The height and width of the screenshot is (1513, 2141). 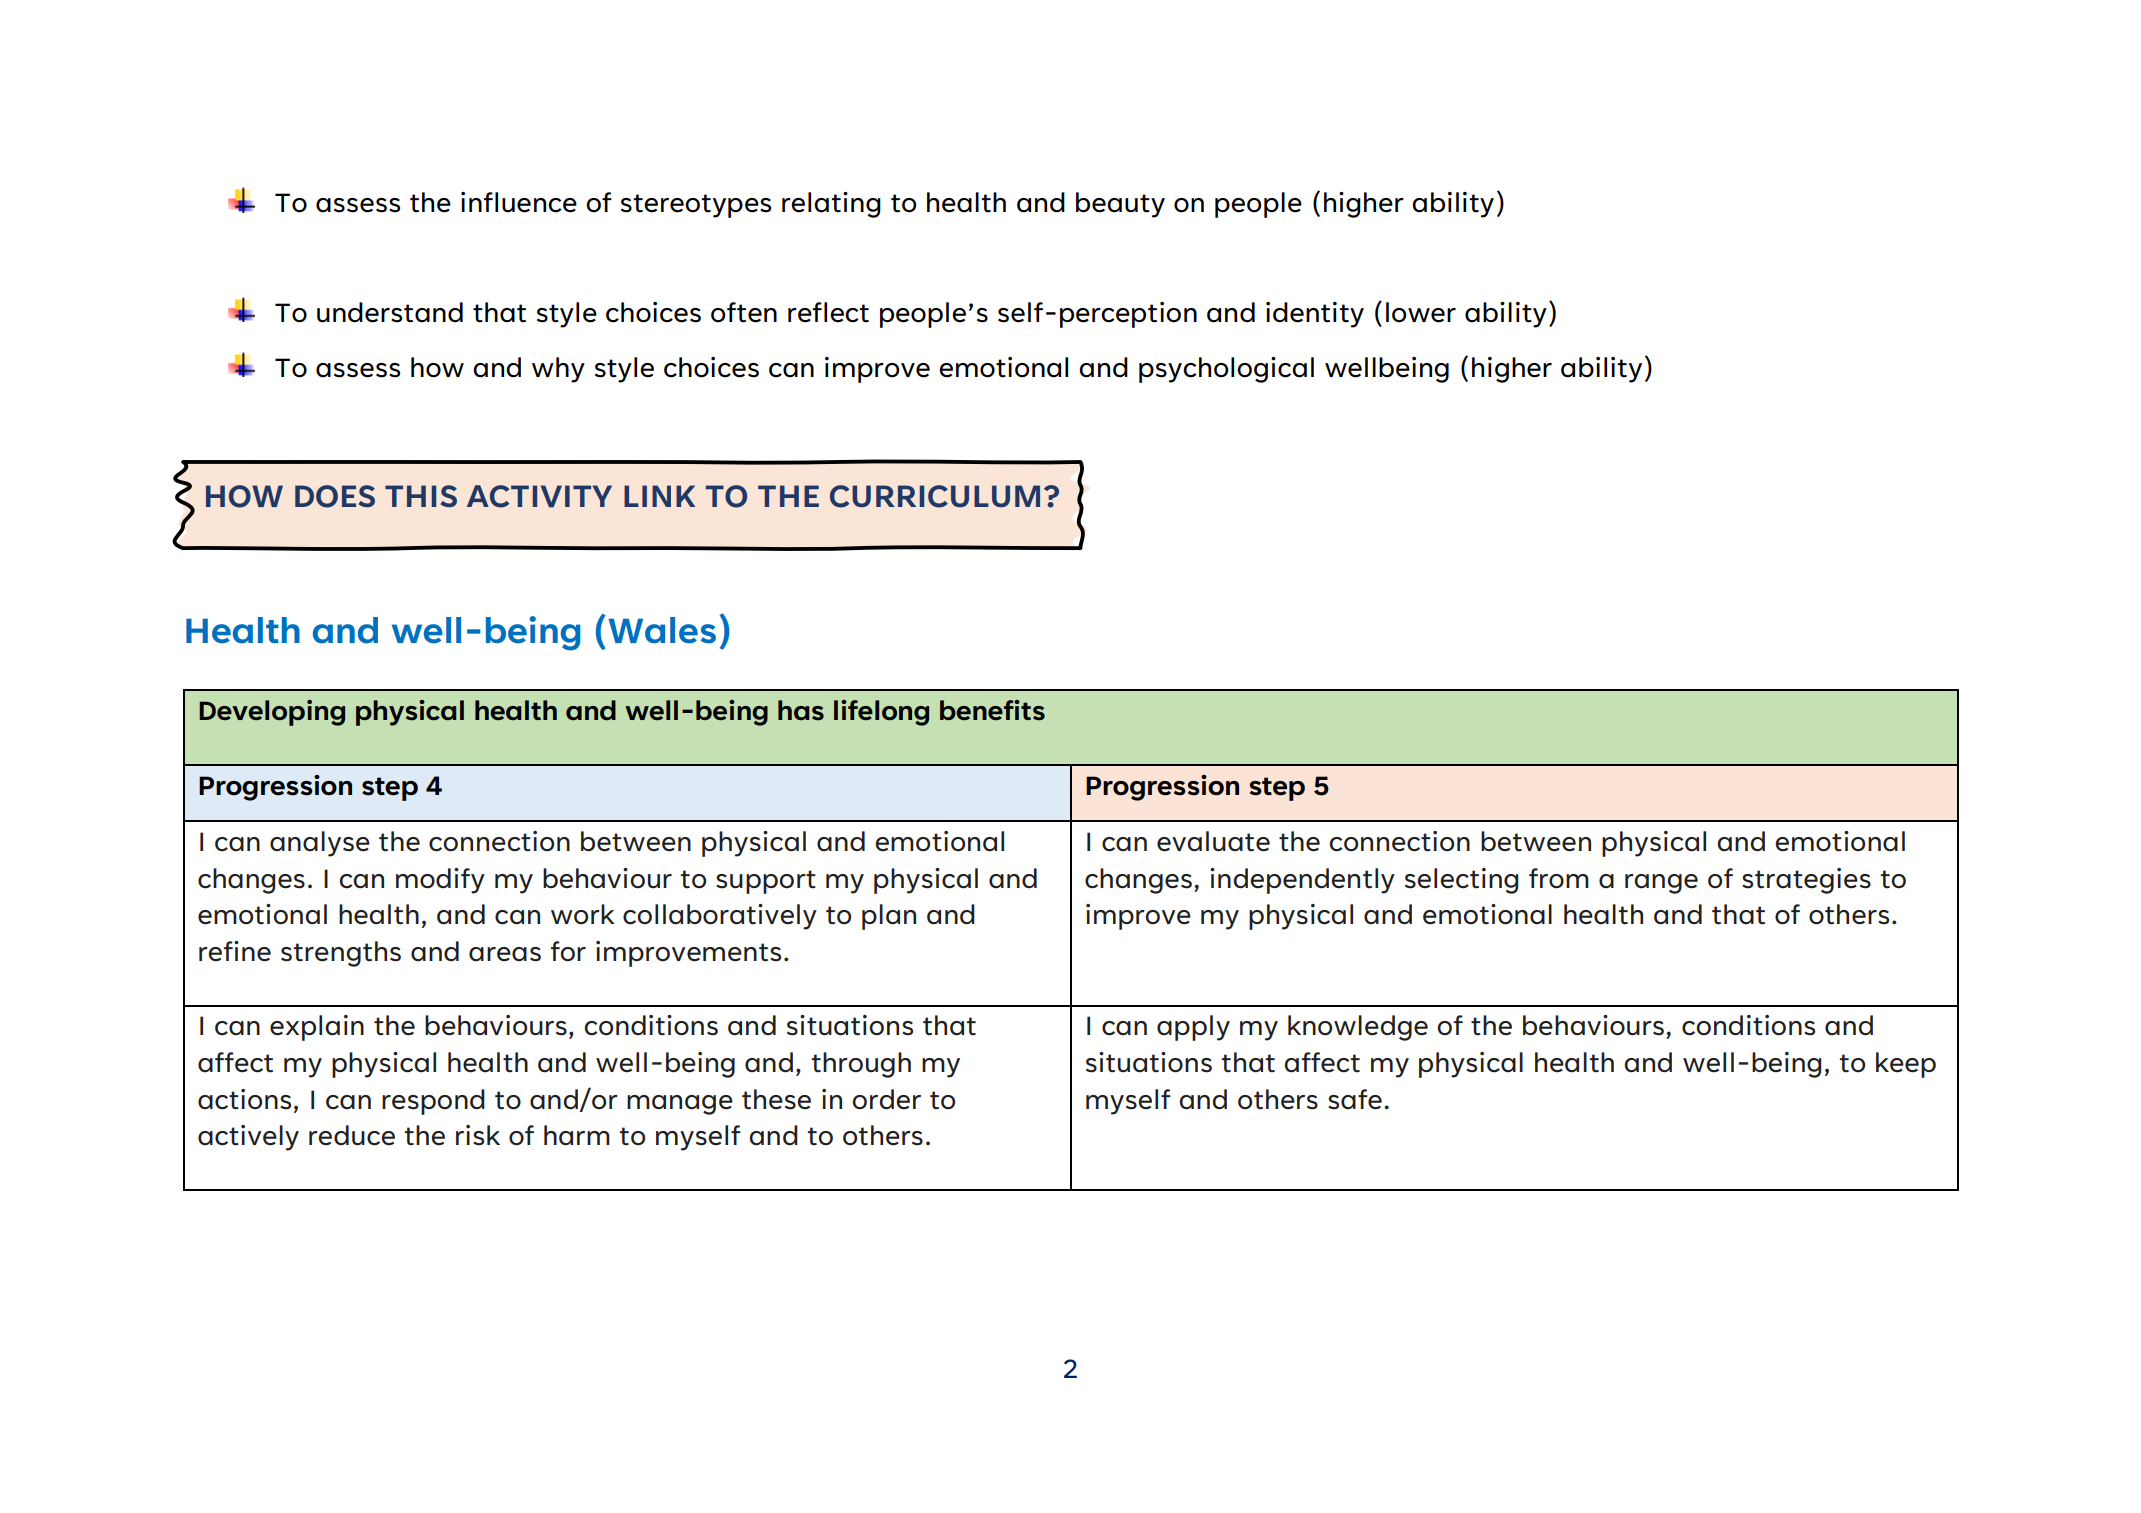 What do you see at coordinates (1559, 878) in the screenshot?
I see `from` at bounding box center [1559, 878].
